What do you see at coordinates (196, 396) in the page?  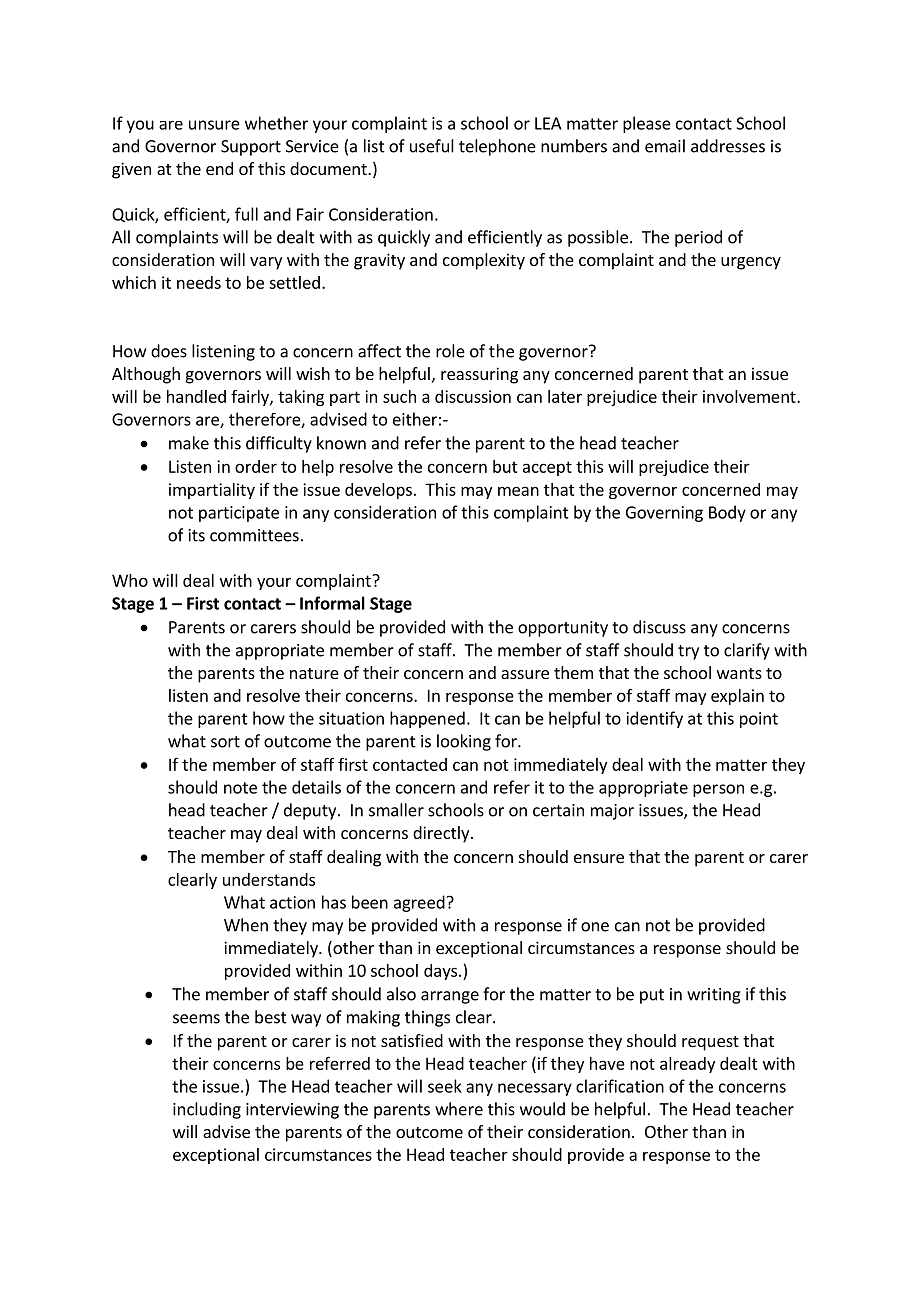 I see `handled` at bounding box center [196, 396].
